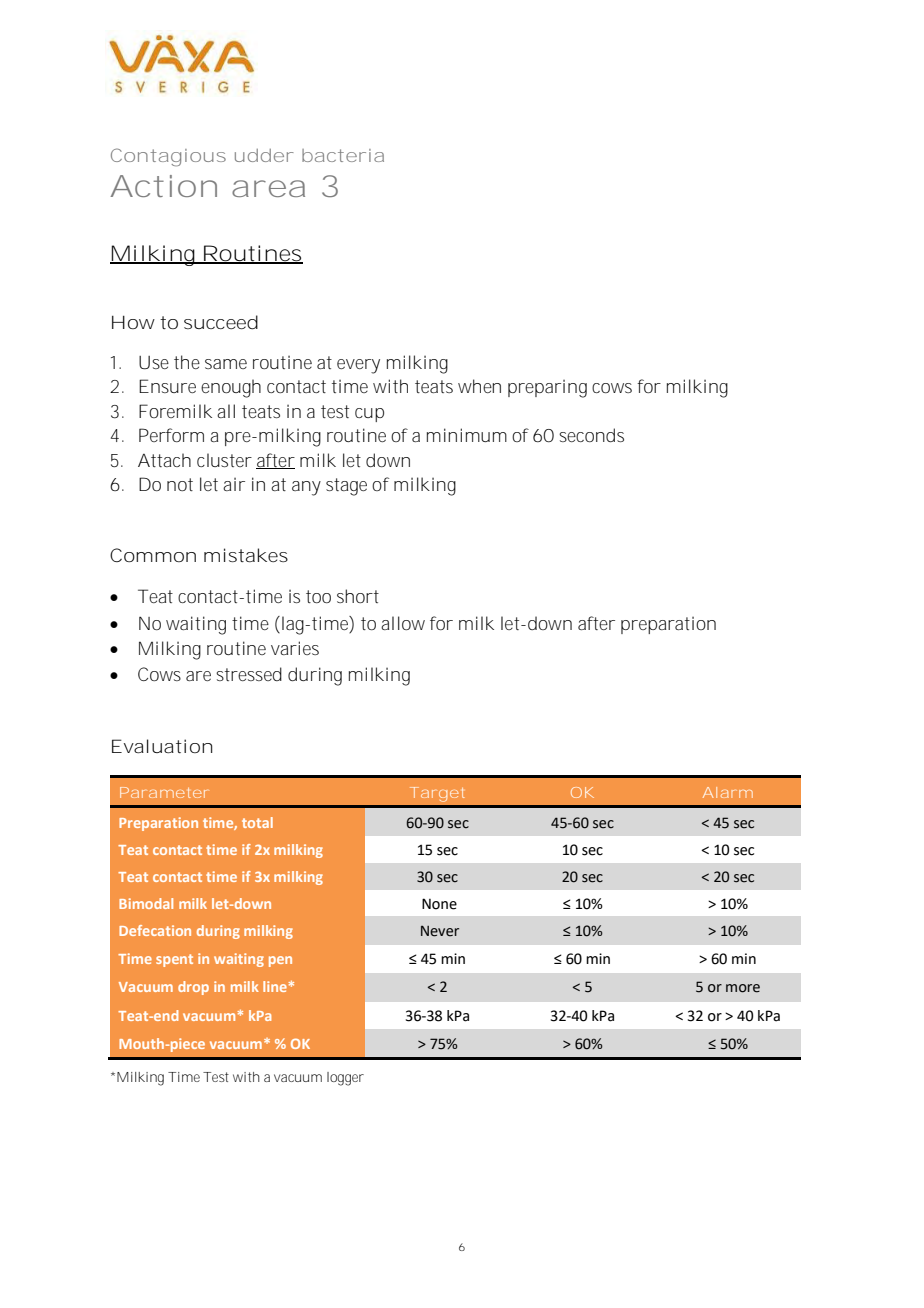  Describe the element at coordinates (343, 155) in the image. I see `bacteria` at that location.
